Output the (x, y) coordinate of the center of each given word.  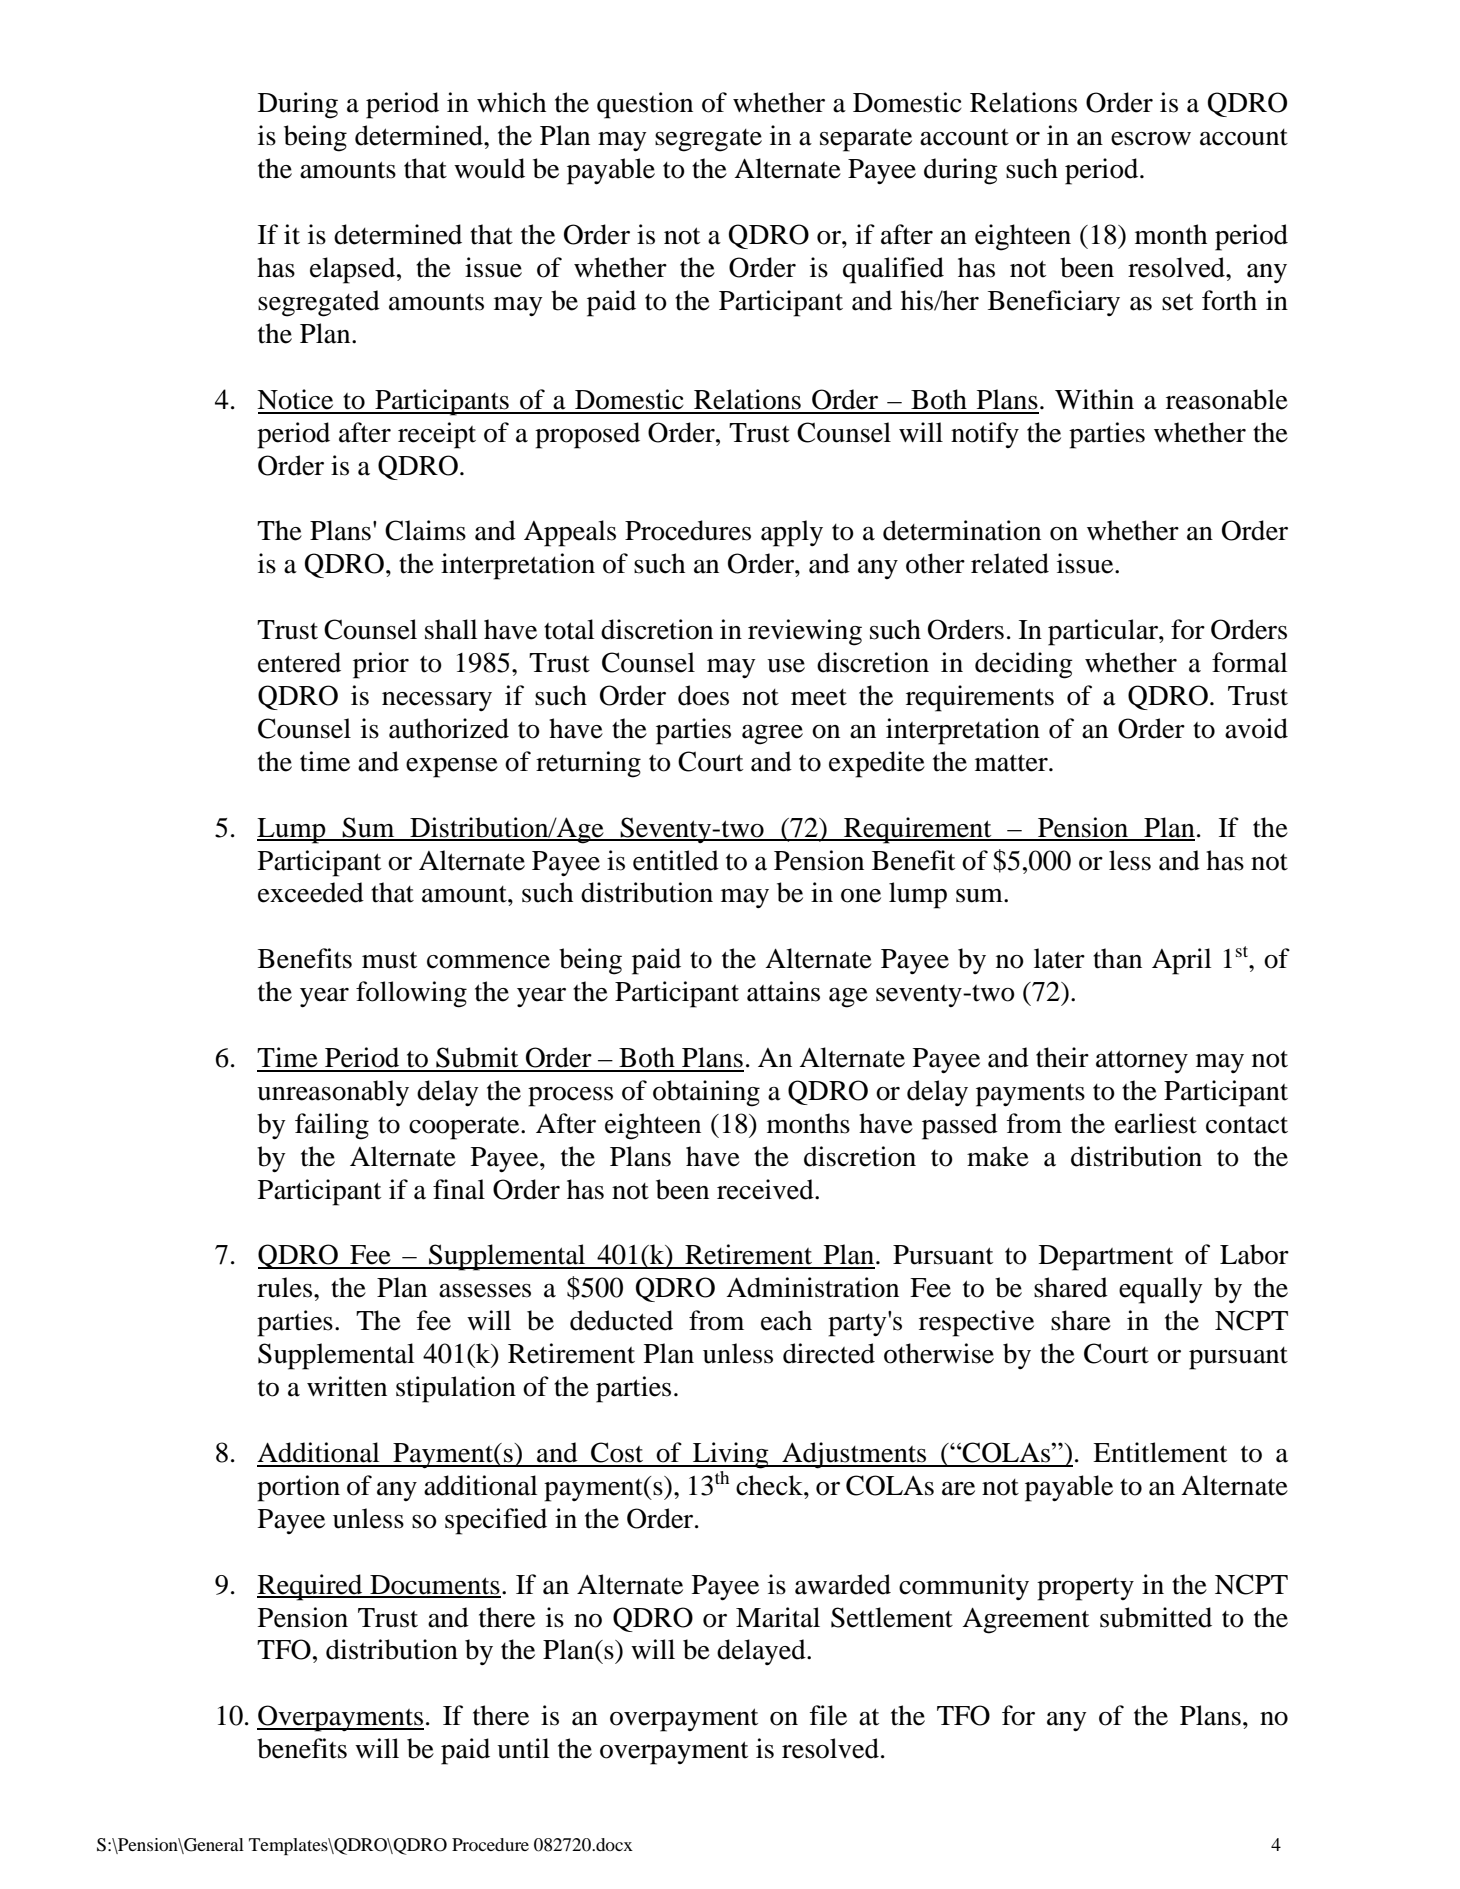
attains (783, 991)
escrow (1151, 139)
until (523, 1748)
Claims (425, 530)
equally (1161, 1290)
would (489, 168)
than (1117, 958)
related (1010, 563)
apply (792, 533)
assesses (485, 1291)
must (389, 960)
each (786, 1320)
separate (866, 140)
